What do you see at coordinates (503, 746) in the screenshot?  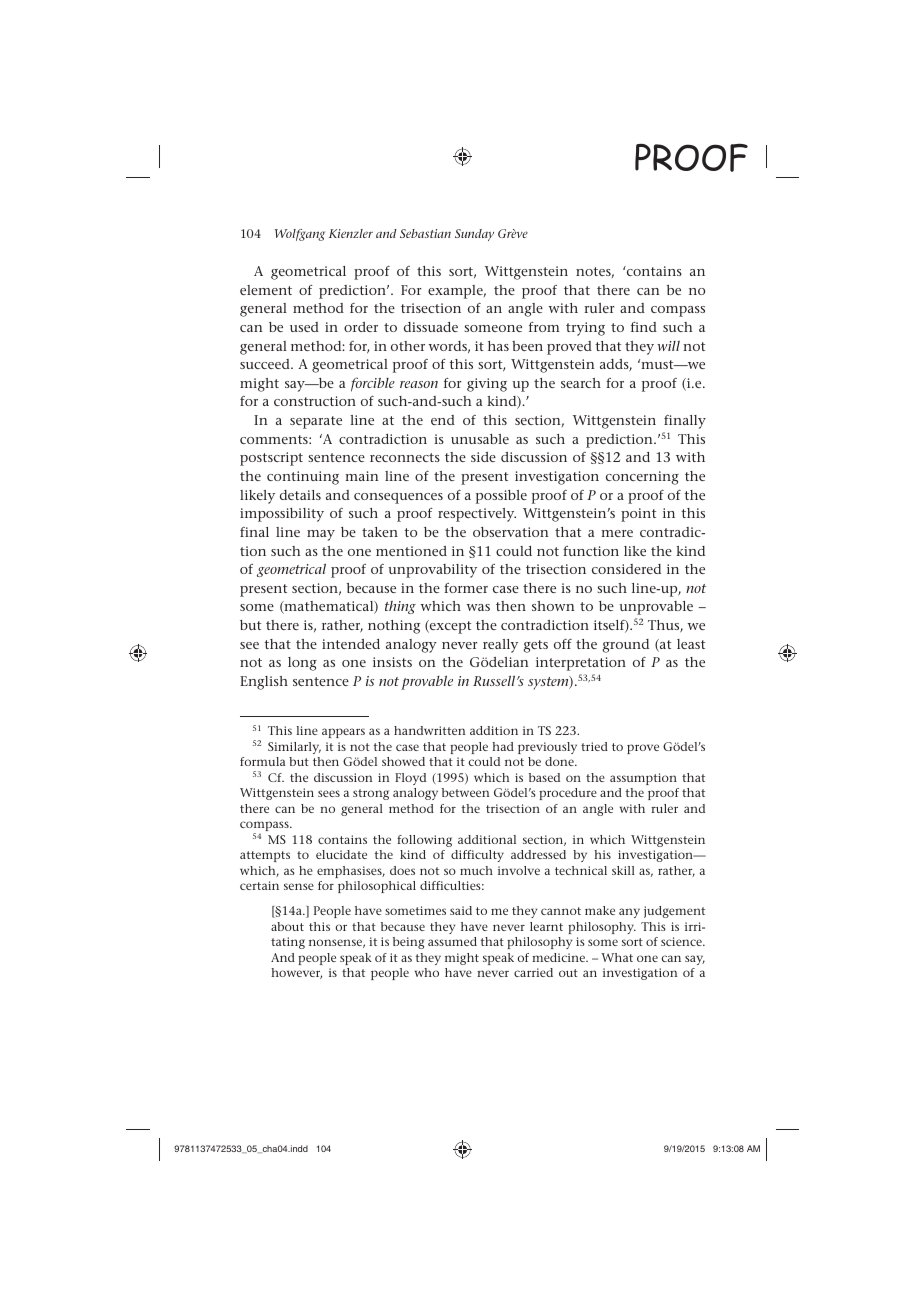 I see `had` at bounding box center [503, 746].
